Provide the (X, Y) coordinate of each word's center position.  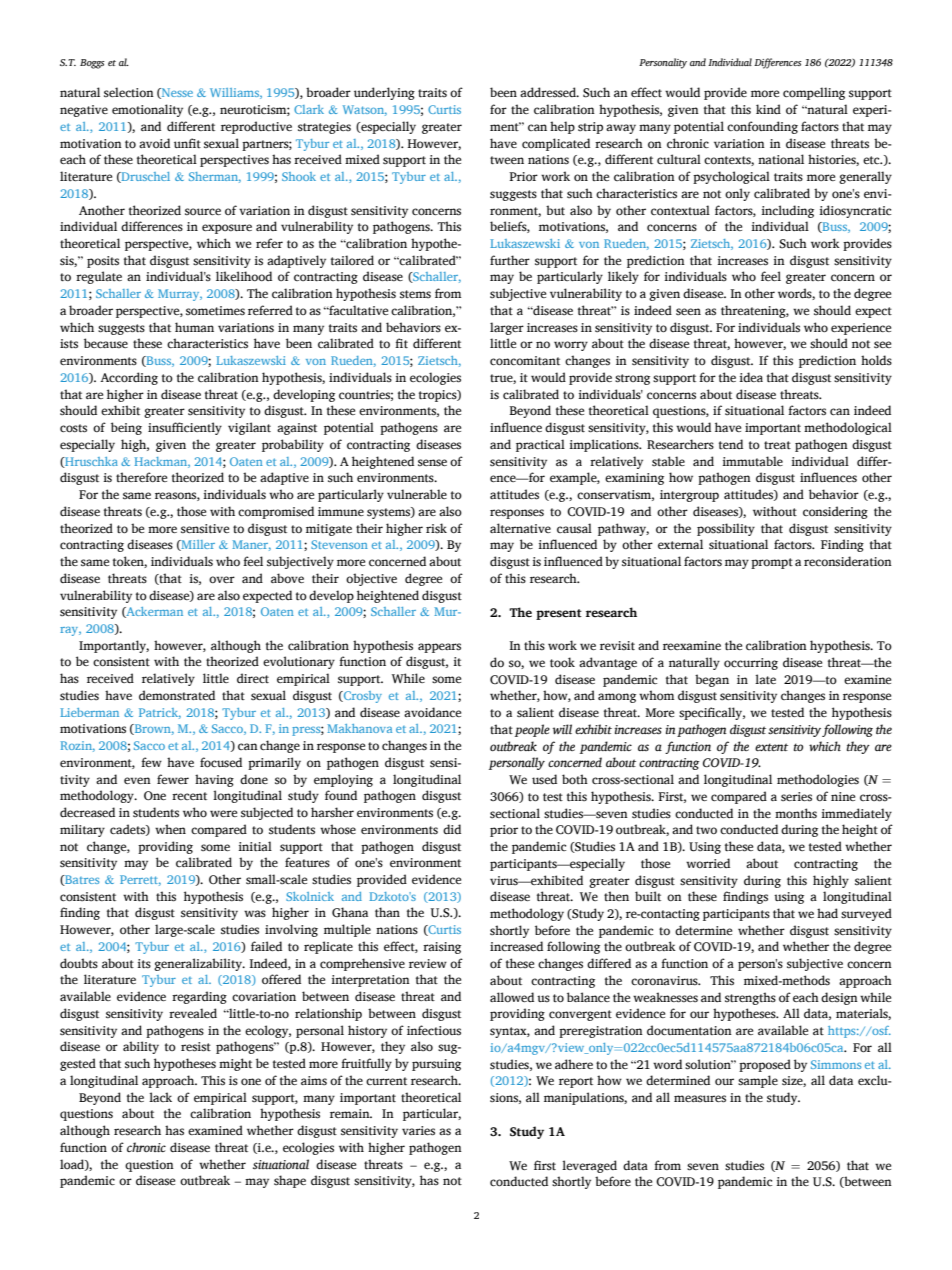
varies (418, 1131)
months (796, 813)
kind (768, 109)
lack (160, 1097)
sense (432, 462)
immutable (752, 461)
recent (189, 796)
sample (758, 1081)
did (452, 829)
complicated (556, 144)
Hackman (162, 462)
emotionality (147, 110)
